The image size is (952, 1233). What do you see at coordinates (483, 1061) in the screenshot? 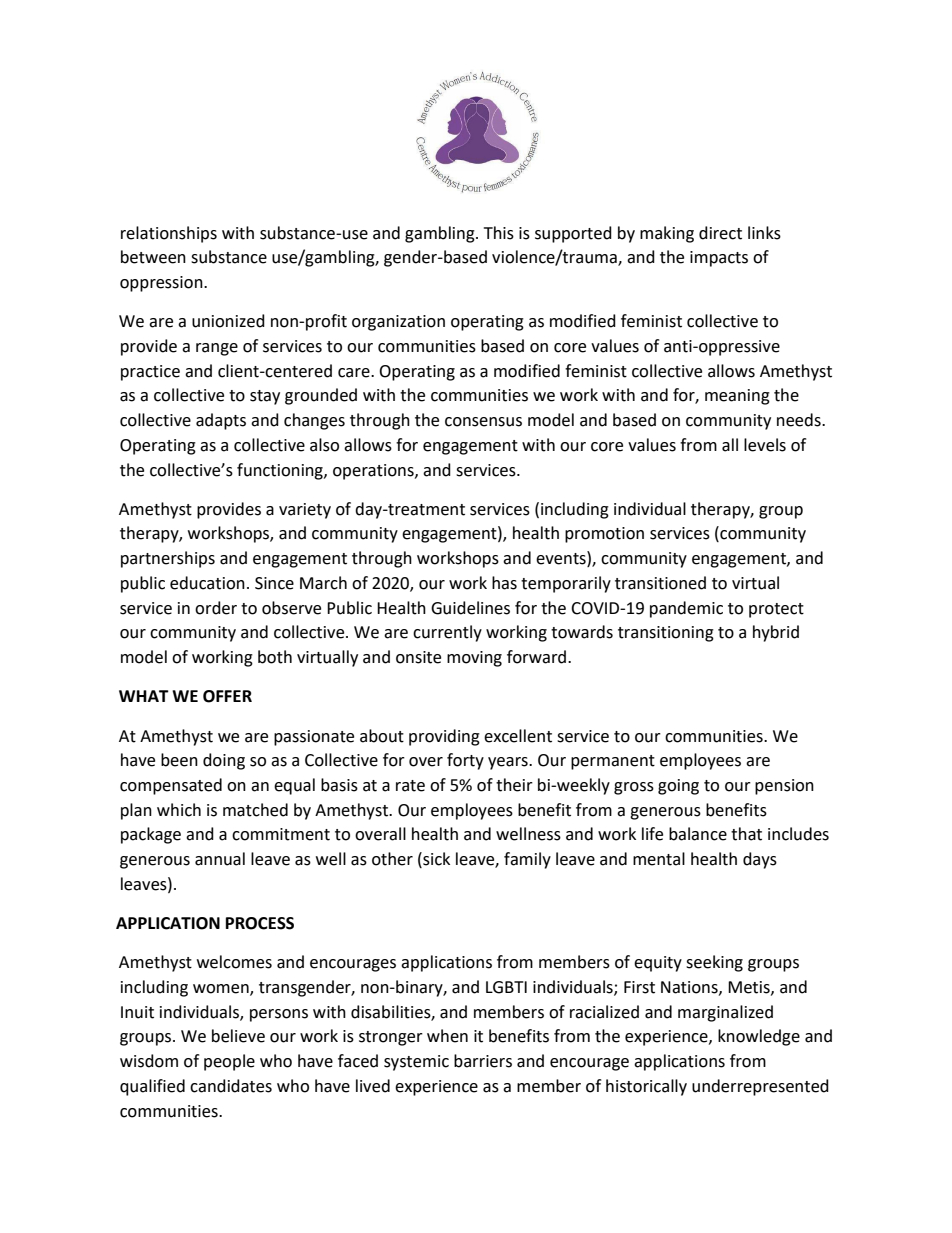
I see `barriers` at bounding box center [483, 1061].
